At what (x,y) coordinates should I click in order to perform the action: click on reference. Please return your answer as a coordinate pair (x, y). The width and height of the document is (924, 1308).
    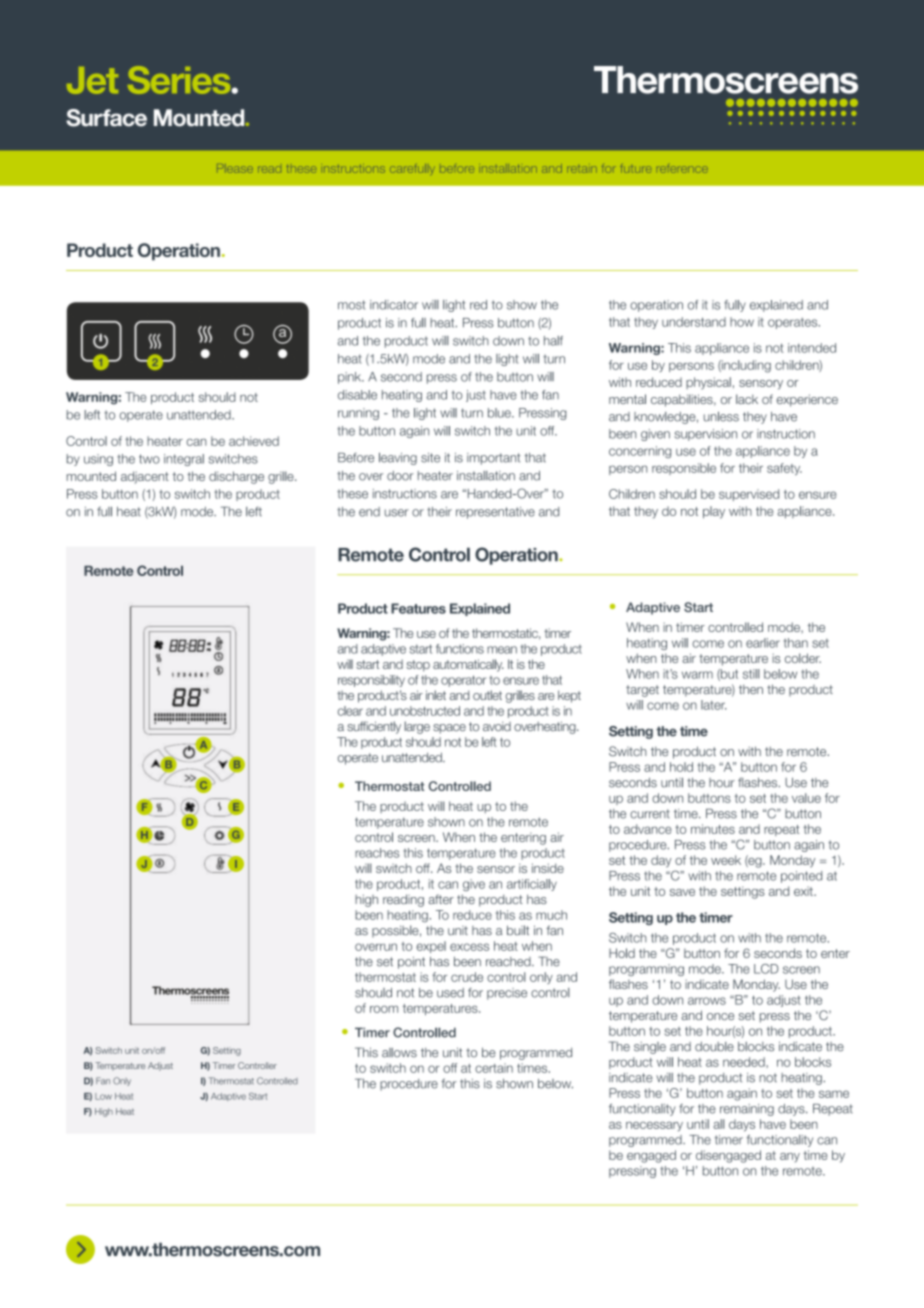
    Looking at the image, I should click on (682, 168).
